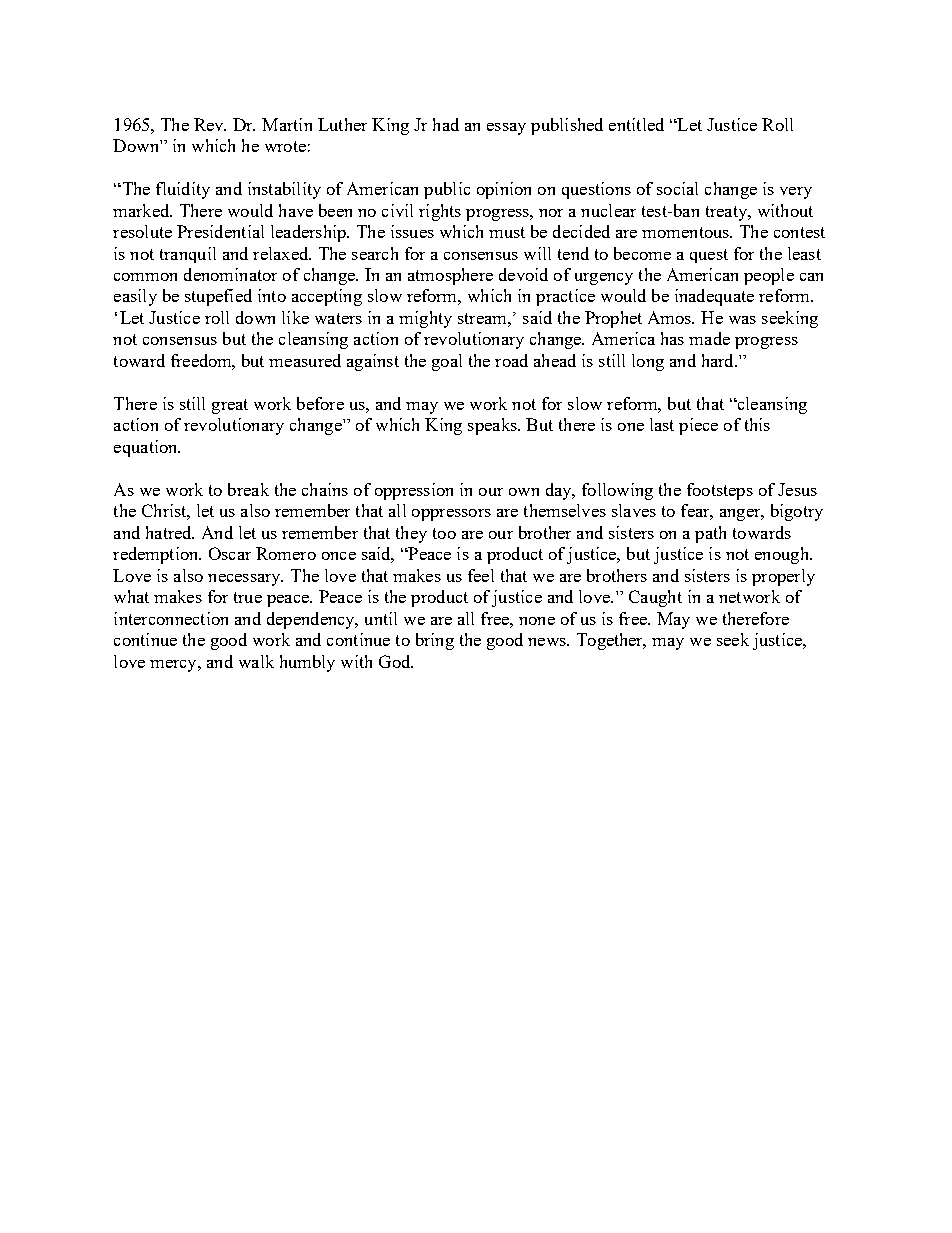 The width and height of the document is (952, 1233). What do you see at coordinates (256, 661) in the document?
I see `walk` at bounding box center [256, 661].
